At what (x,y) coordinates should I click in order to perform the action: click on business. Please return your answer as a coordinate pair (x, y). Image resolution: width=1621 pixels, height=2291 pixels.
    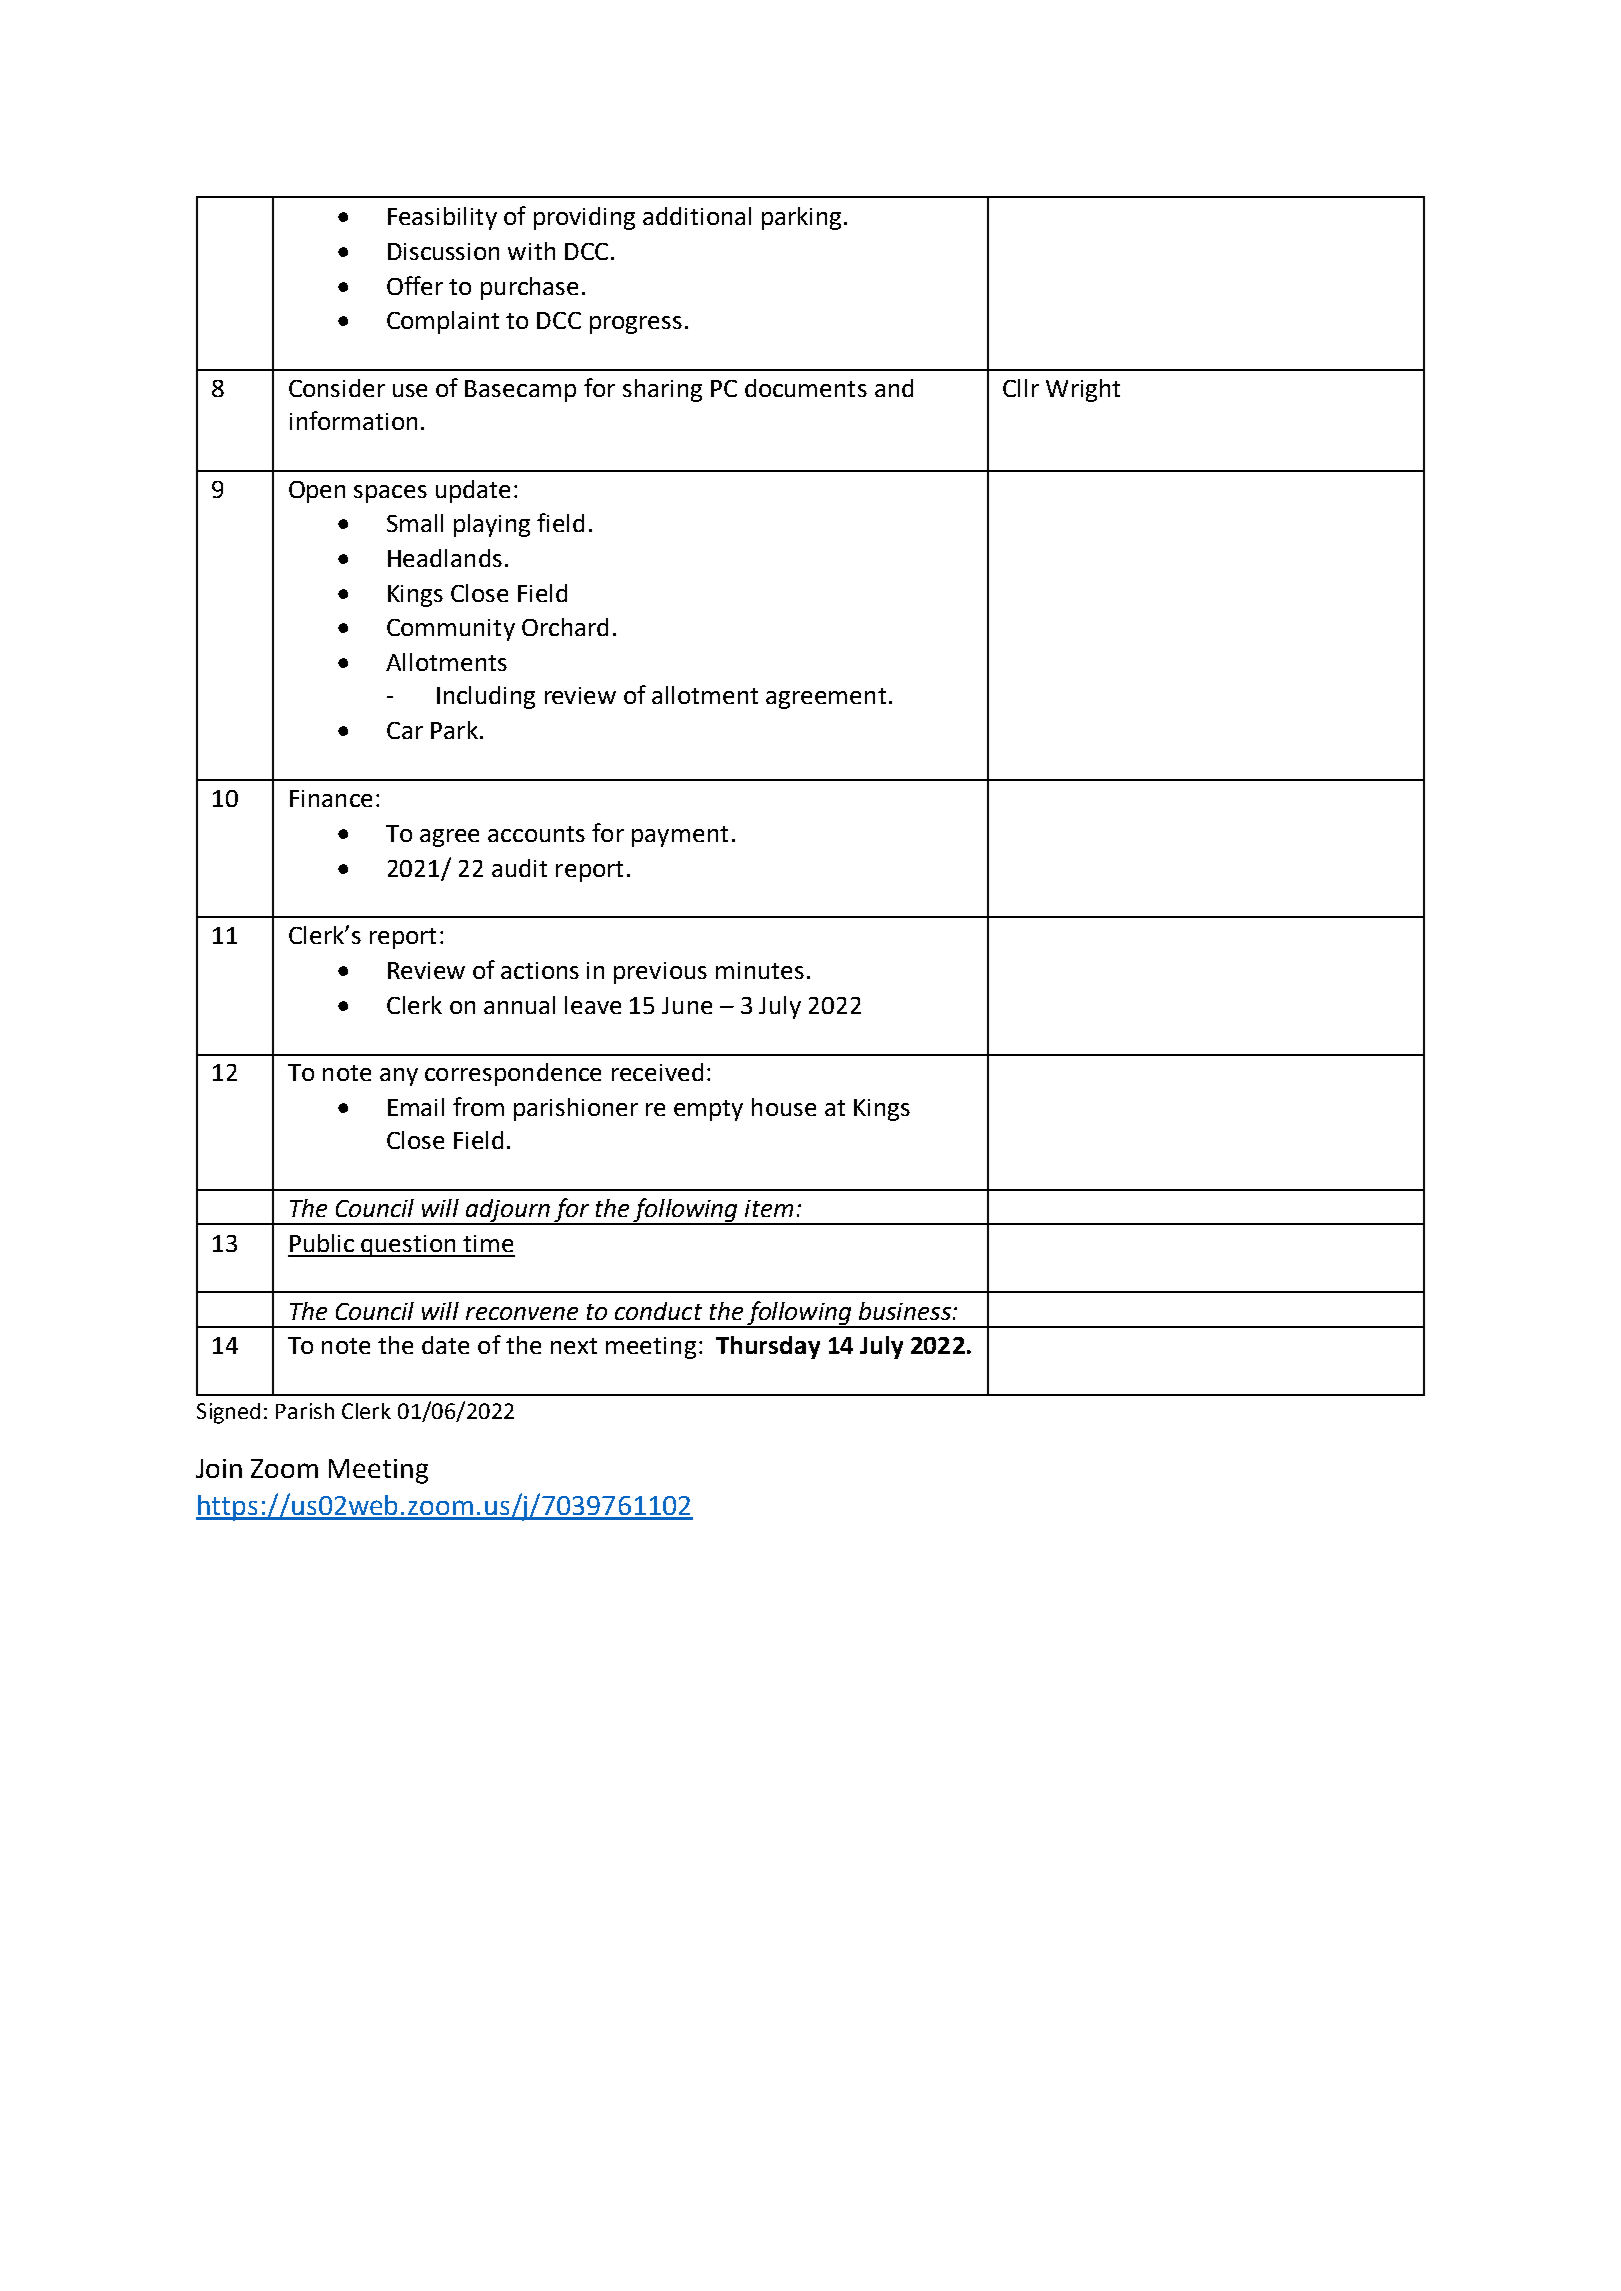
    Looking at the image, I should click on (905, 1311).
